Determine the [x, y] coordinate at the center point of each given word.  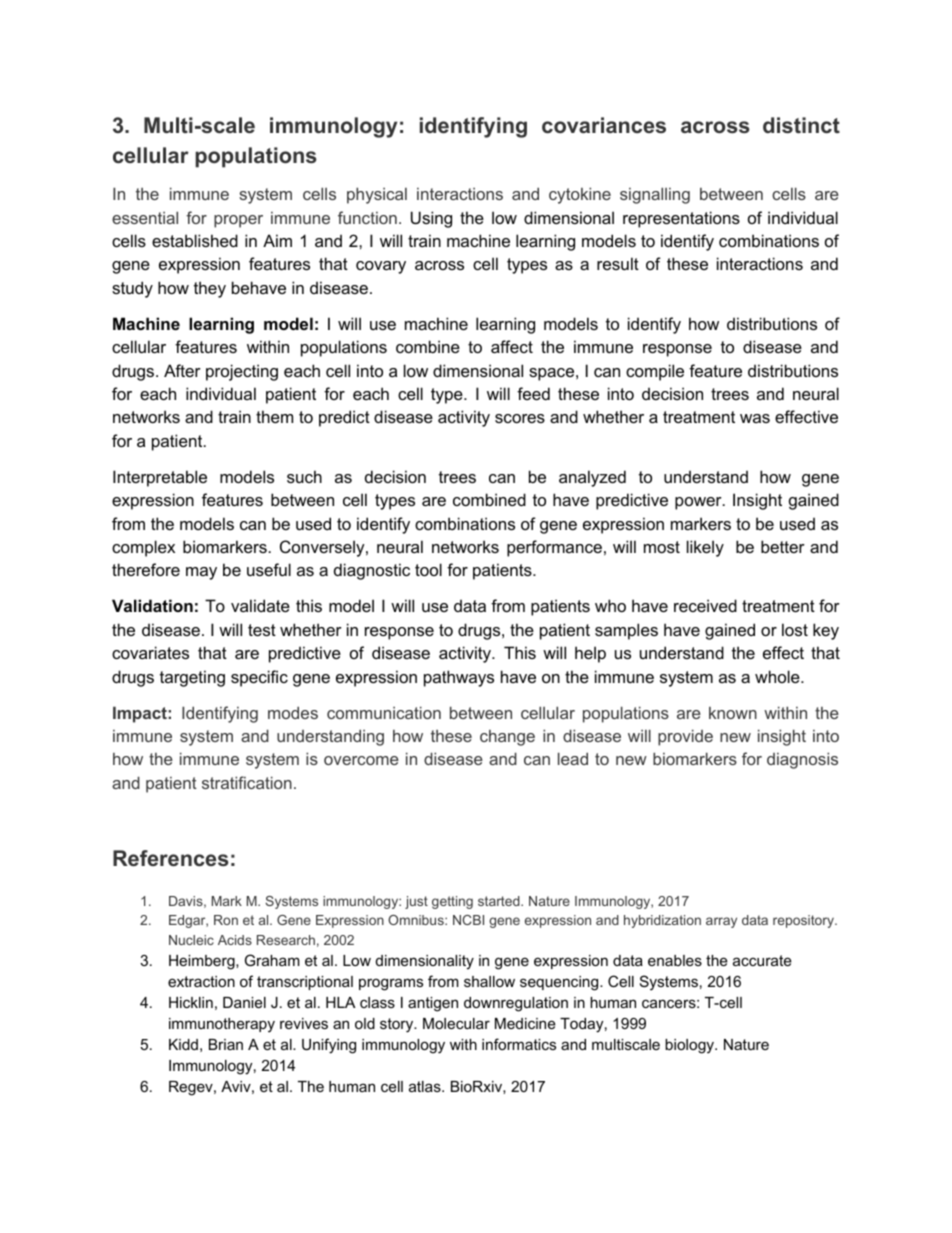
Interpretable [160, 478]
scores [520, 418]
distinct [801, 125]
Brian [226, 1044]
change [507, 738]
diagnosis [802, 760]
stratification [247, 782]
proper [238, 221]
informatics [519, 1044]
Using [431, 219]
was [755, 418]
